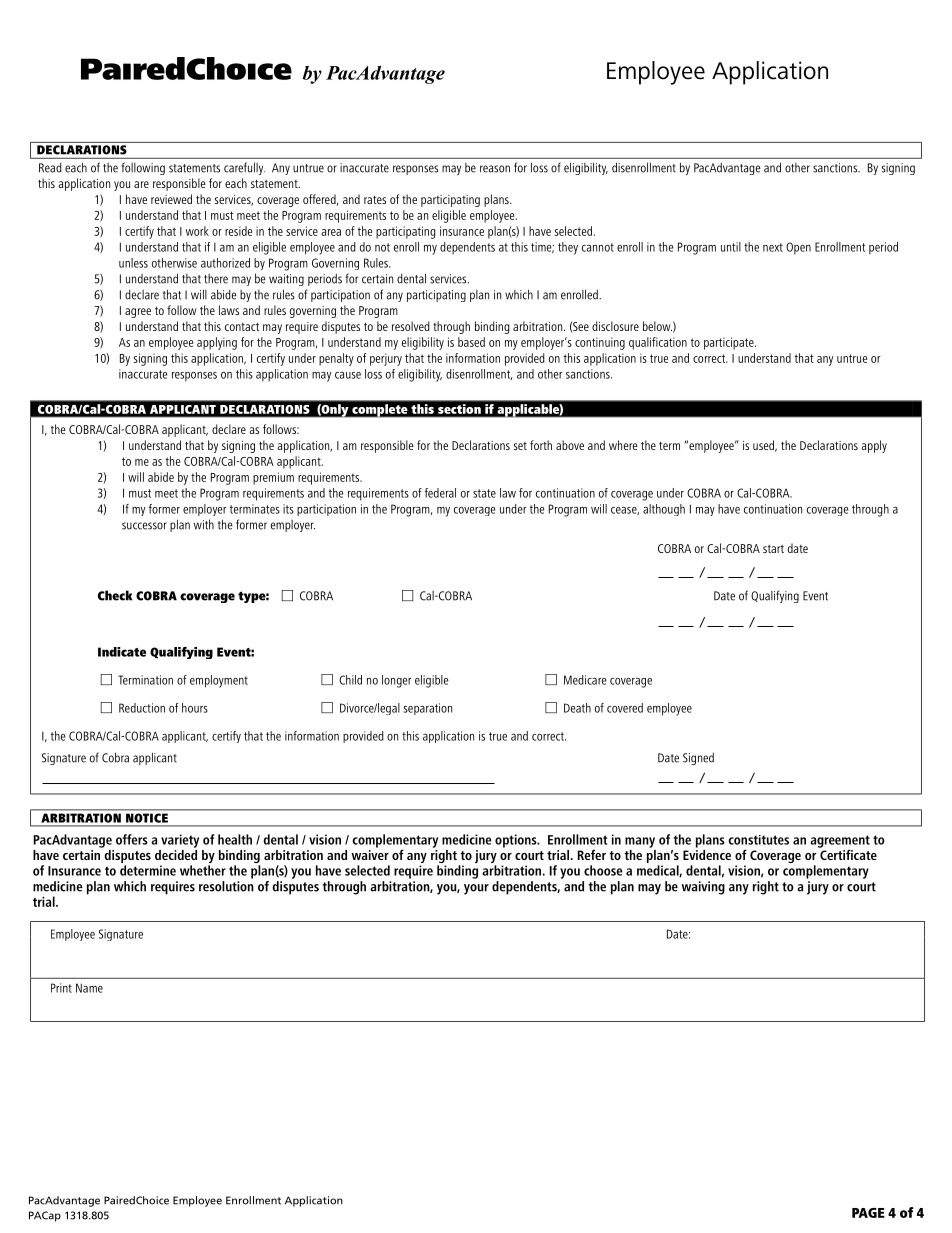 The height and width of the image is (1233, 952). What do you see at coordinates (495, 169) in the image?
I see `reason` at bounding box center [495, 169].
